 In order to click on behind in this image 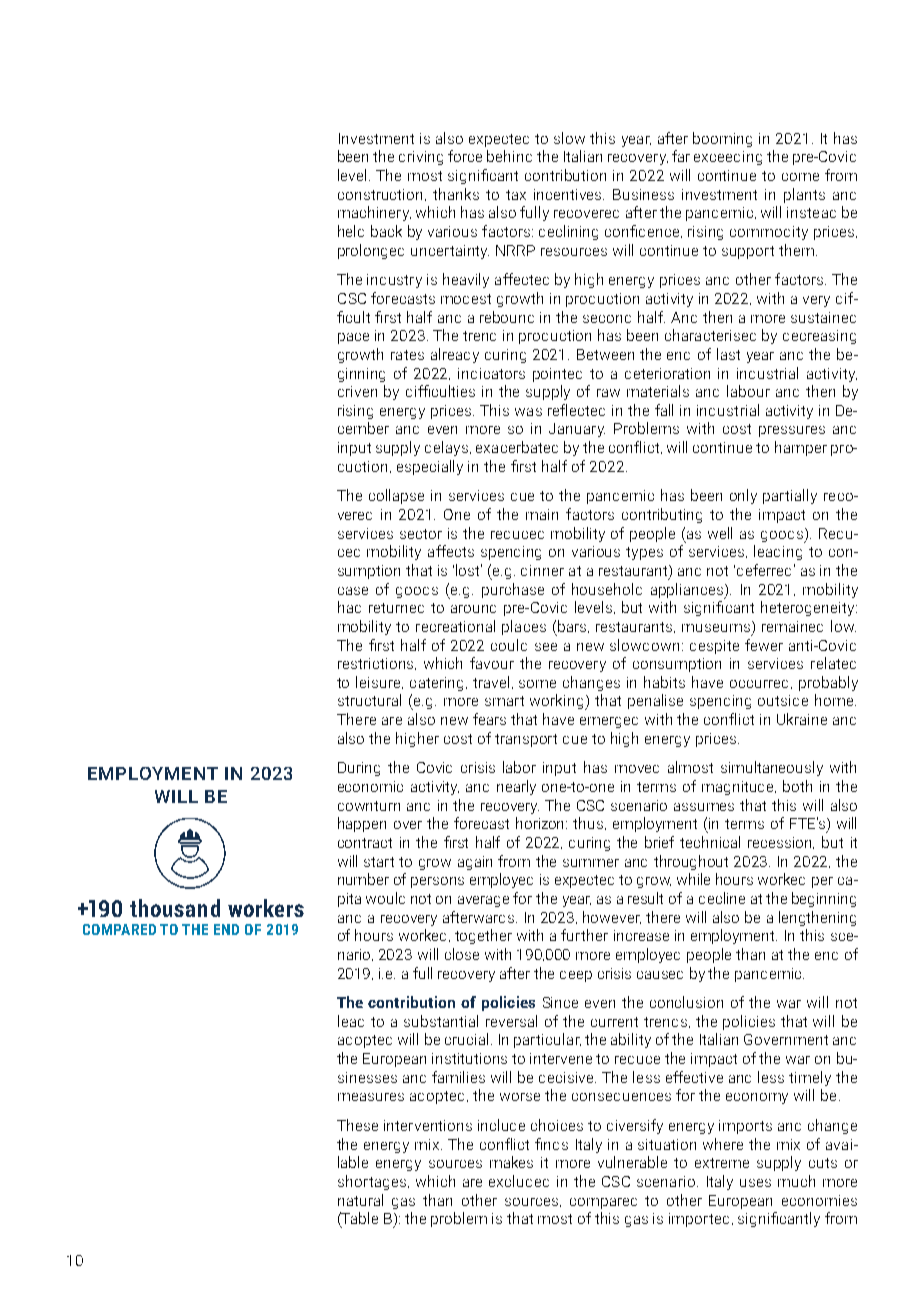, I will do `click(509, 156)`.
